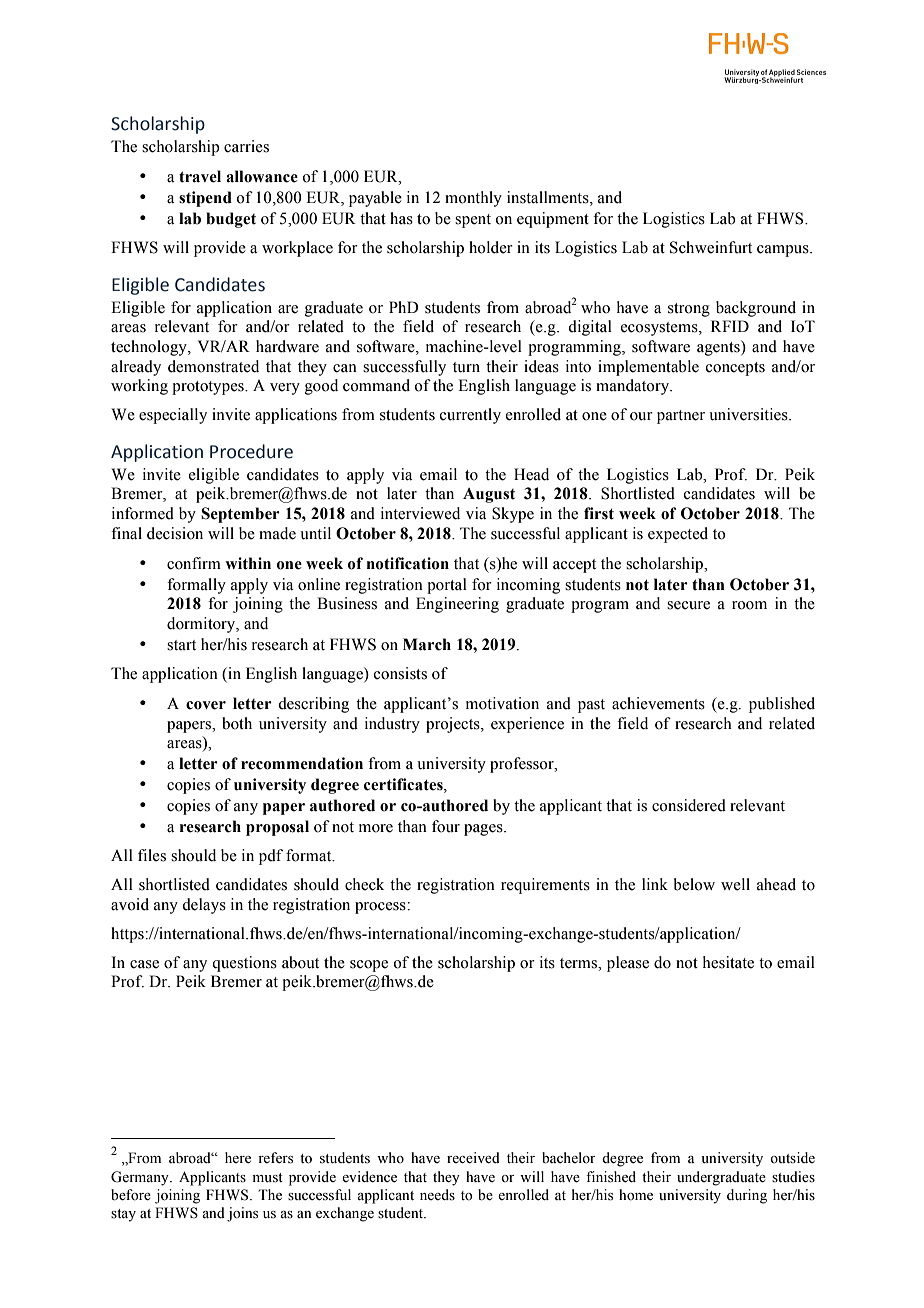 The height and width of the screenshot is (1308, 924). Describe the element at coordinates (238, 1158) in the screenshot. I see `here` at that location.
